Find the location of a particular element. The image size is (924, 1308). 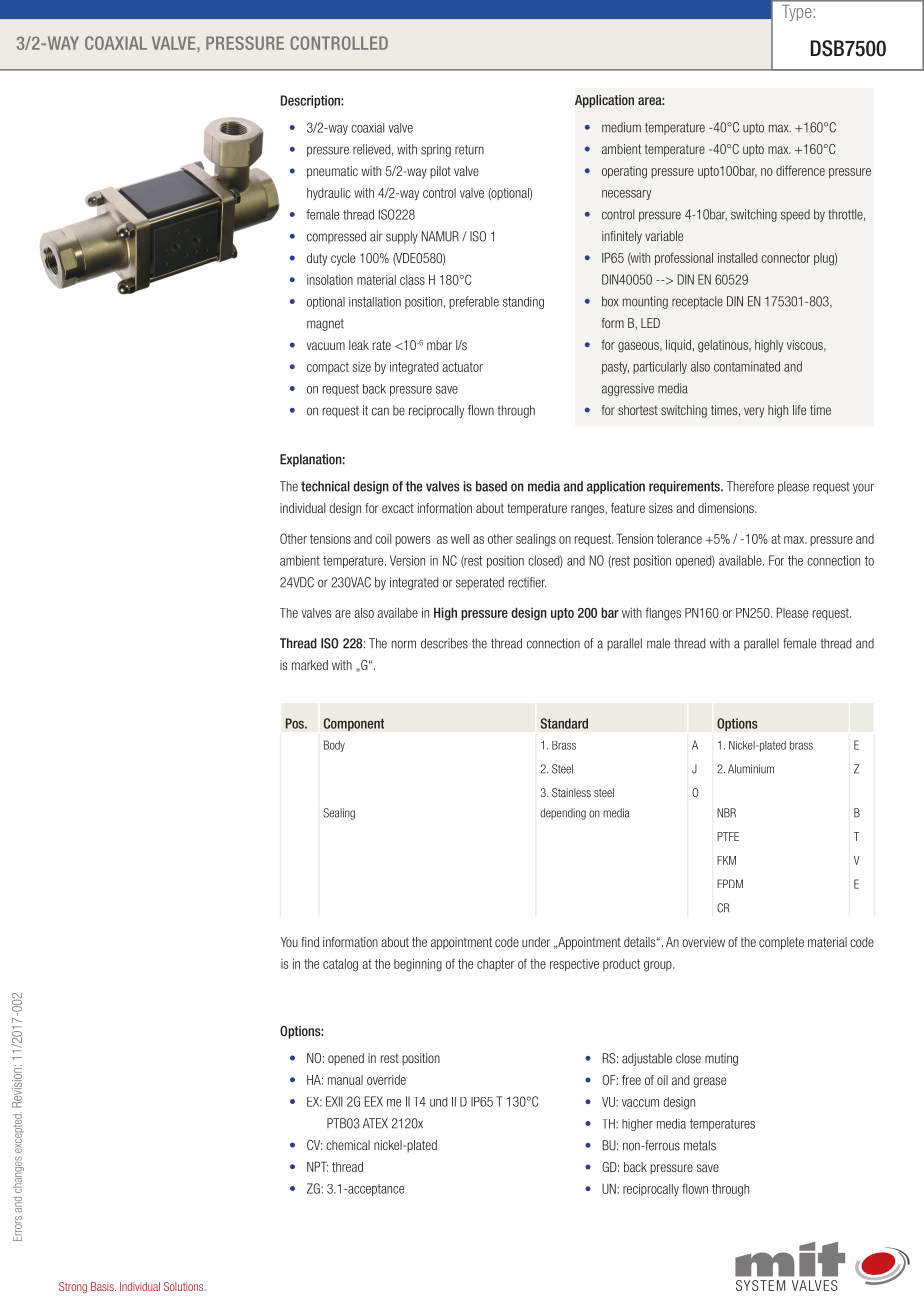

connector is located at coordinates (785, 258).
